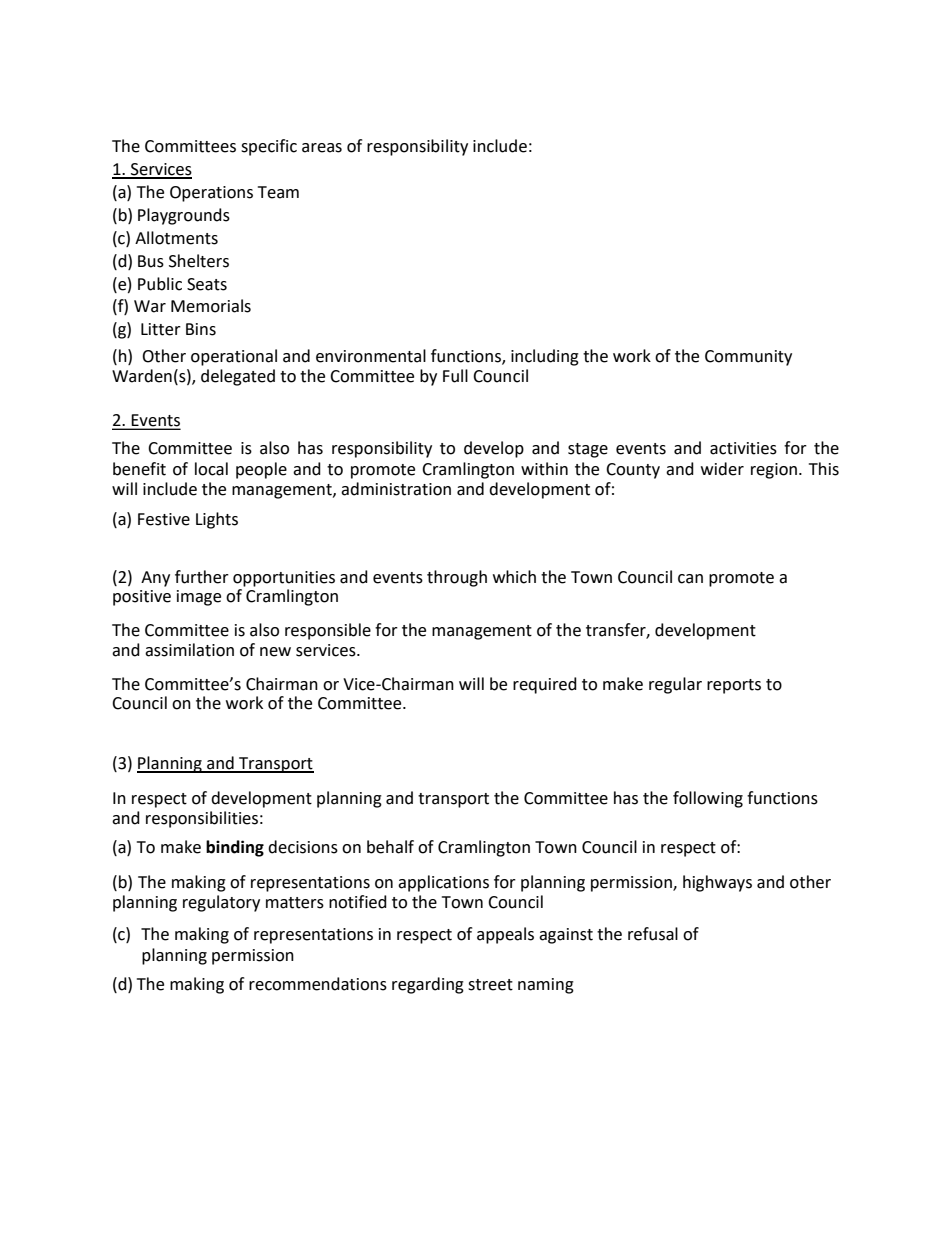 This screenshot has height=1233, width=952. Describe the element at coordinates (748, 358) in the screenshot. I see `Community` at that location.
